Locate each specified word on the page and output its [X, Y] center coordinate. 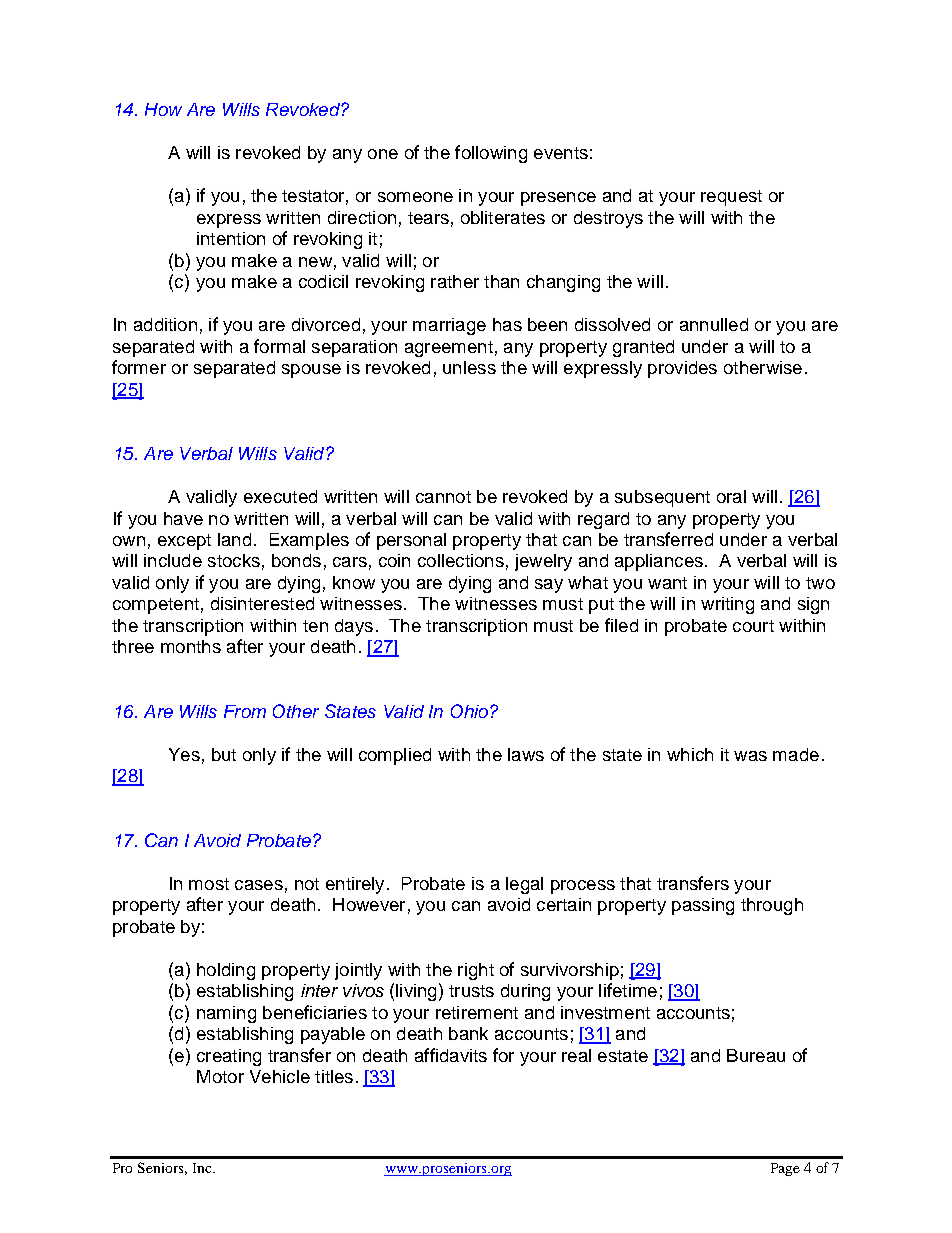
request [731, 198]
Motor [220, 1076]
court [753, 626]
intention [231, 238]
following [491, 154]
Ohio [469, 711]
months [191, 646]
